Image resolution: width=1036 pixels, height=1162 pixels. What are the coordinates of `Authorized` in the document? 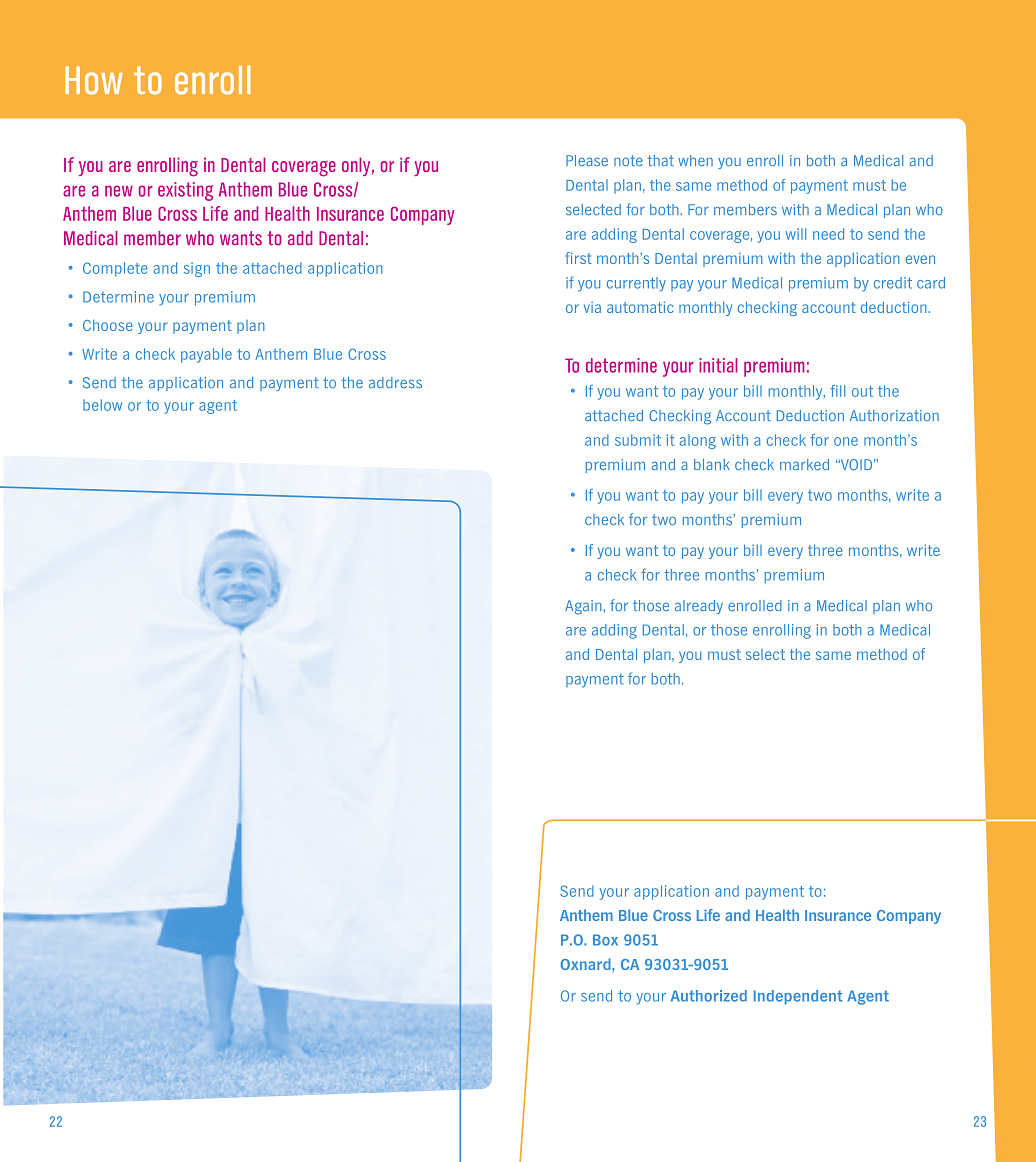 It's located at (709, 996).
